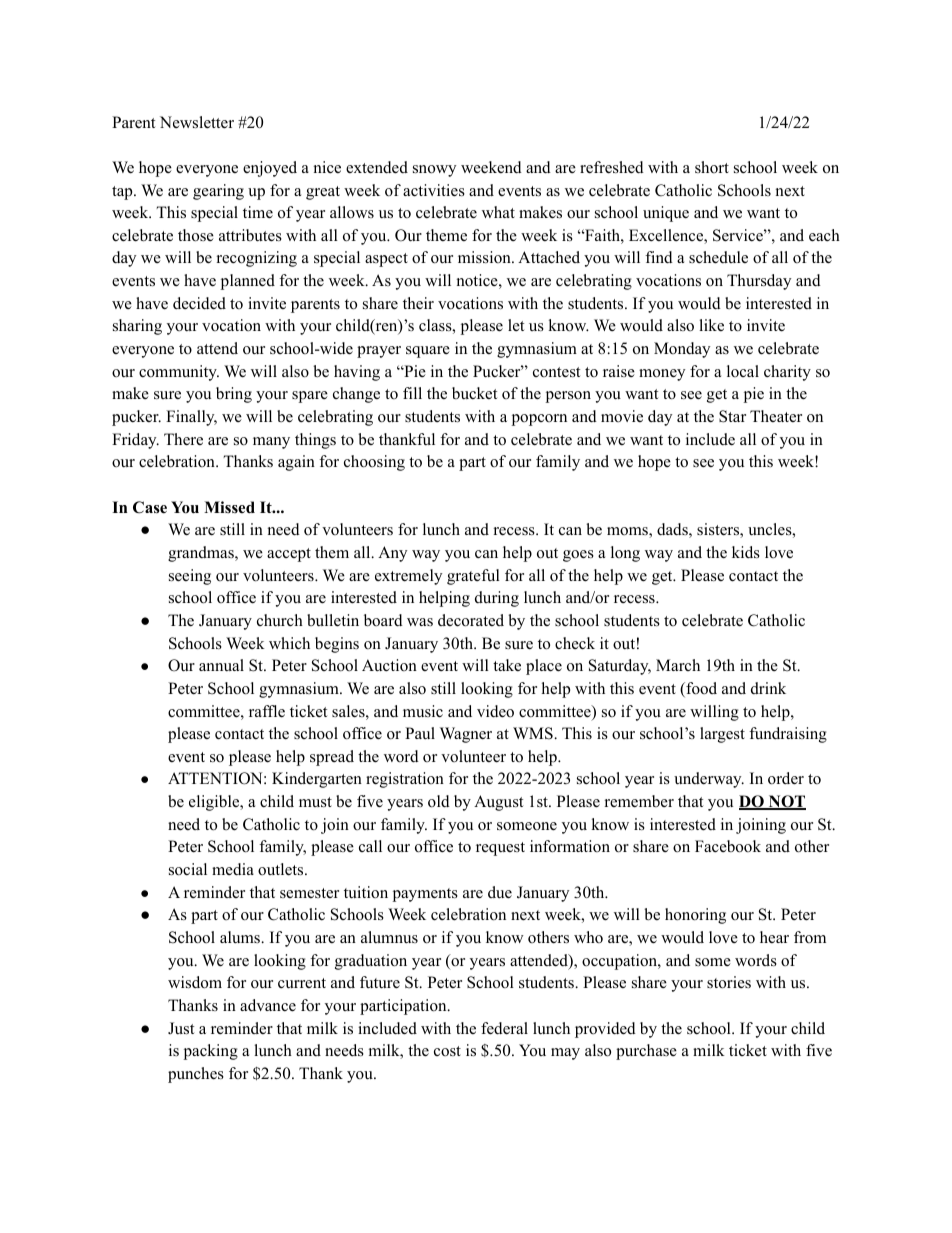 The image size is (952, 1233). What do you see at coordinates (712, 167) in the screenshot?
I see `short` at bounding box center [712, 167].
